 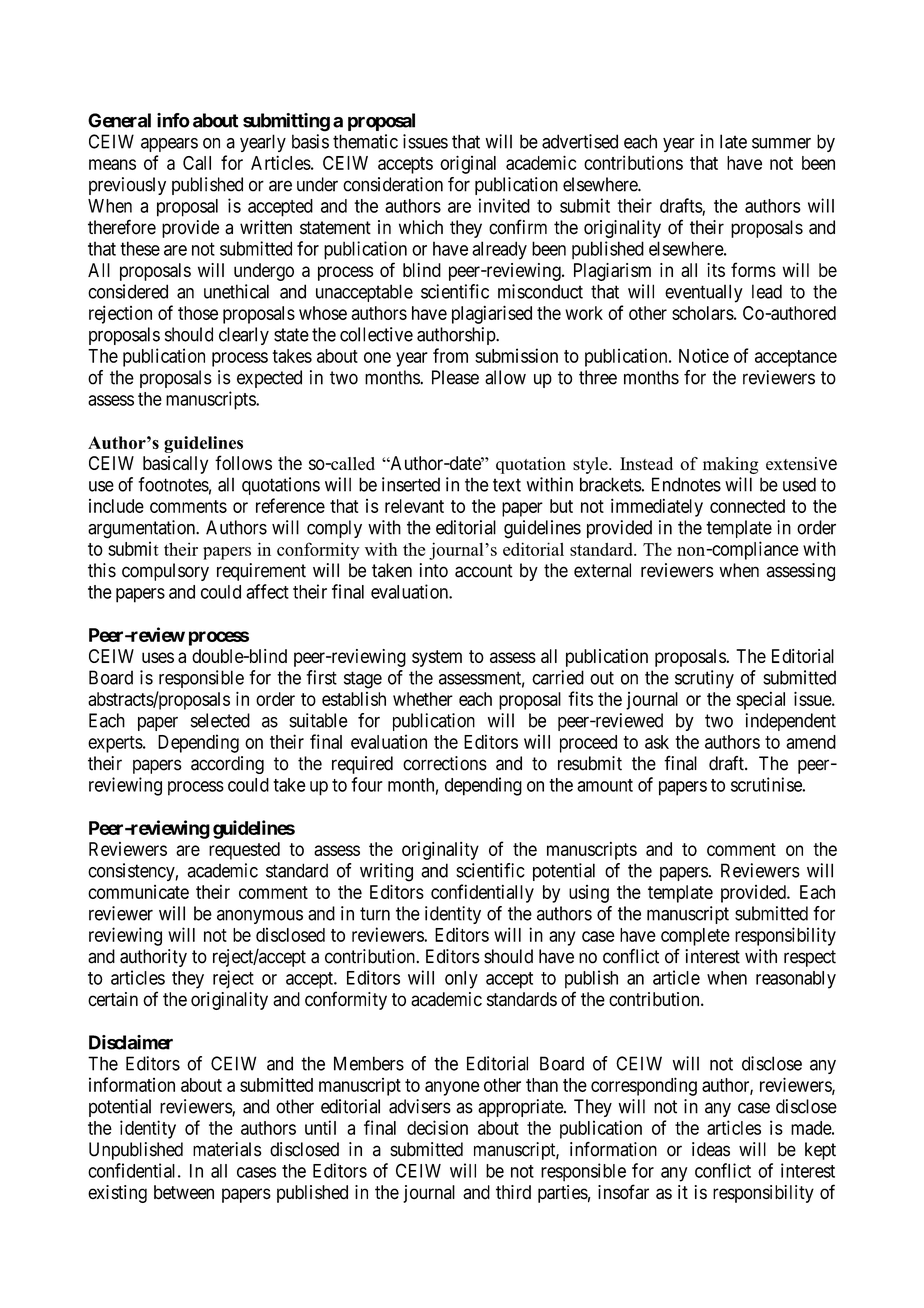 I want to click on between, so click(x=184, y=1192).
